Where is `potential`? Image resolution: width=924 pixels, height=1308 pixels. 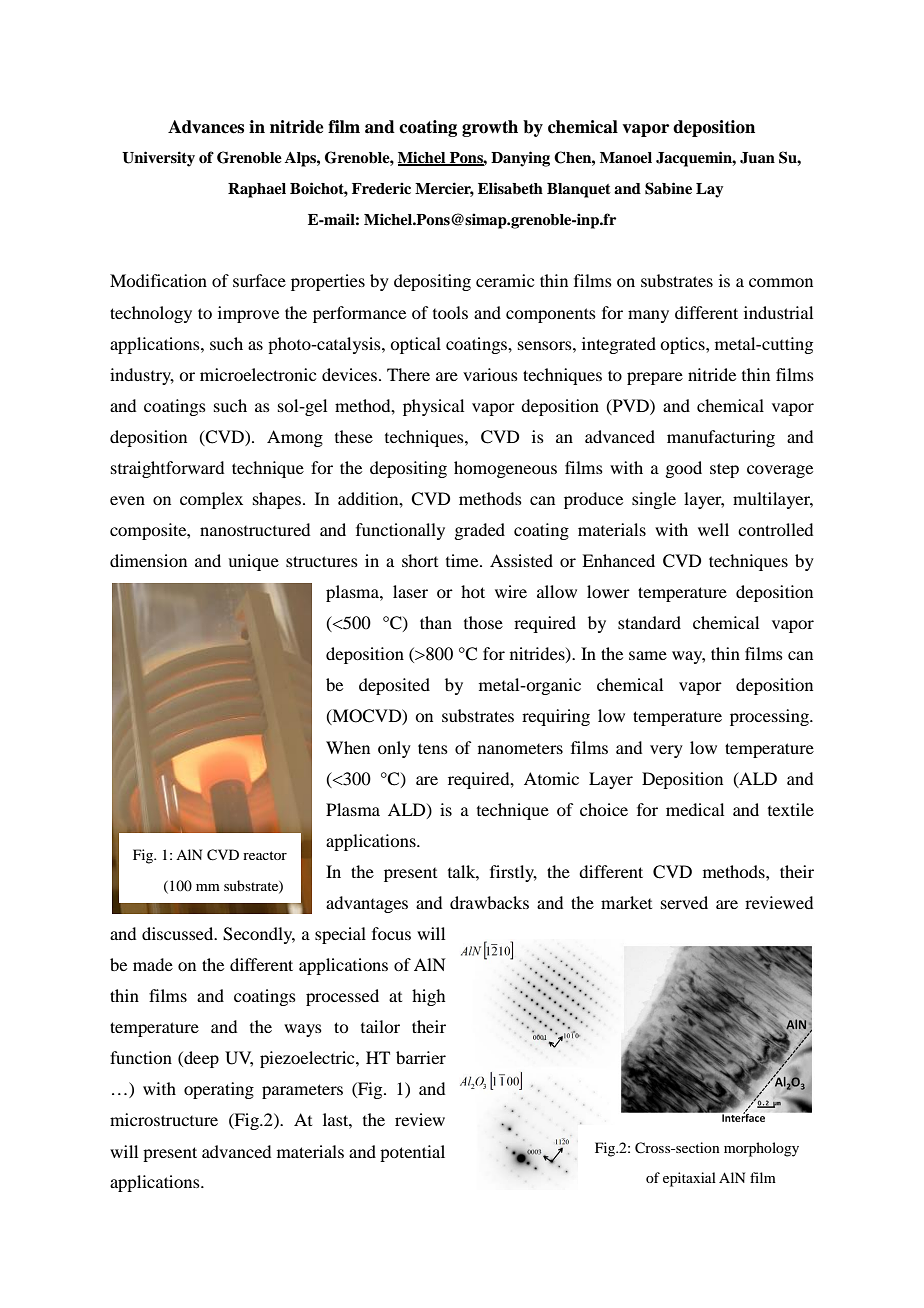 potential is located at coordinates (412, 1153).
